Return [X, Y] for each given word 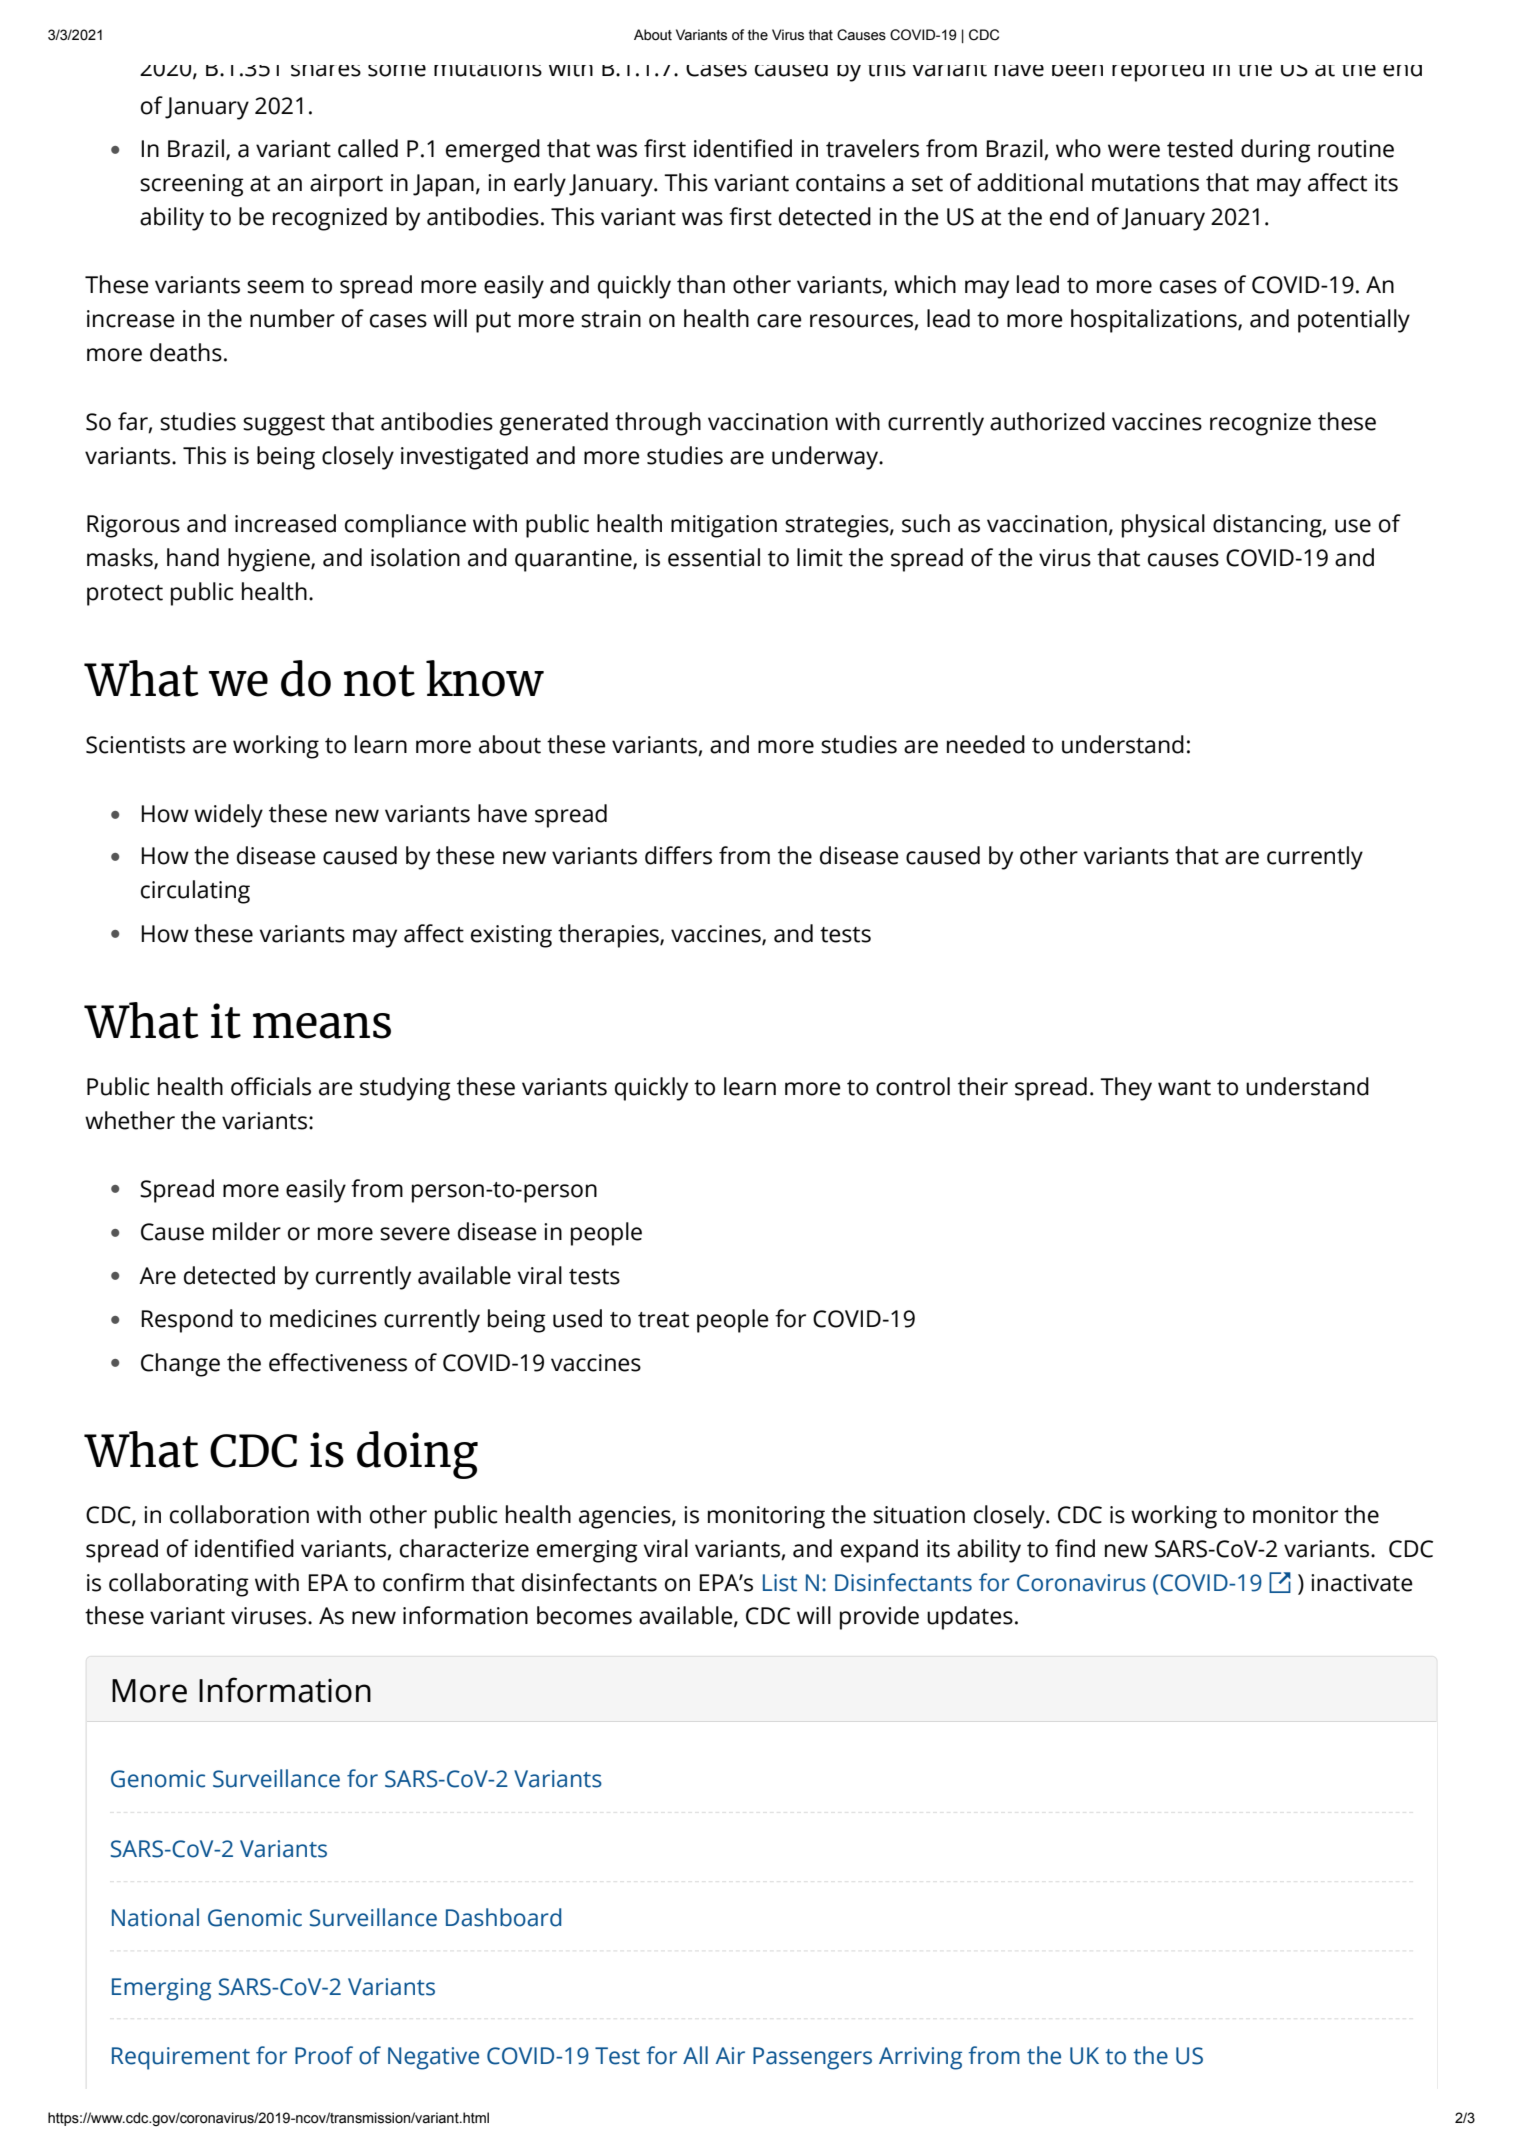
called [368, 148]
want [1184, 1088]
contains [840, 183]
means [322, 1026]
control [913, 1086]
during [1276, 151]
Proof [324, 2055]
